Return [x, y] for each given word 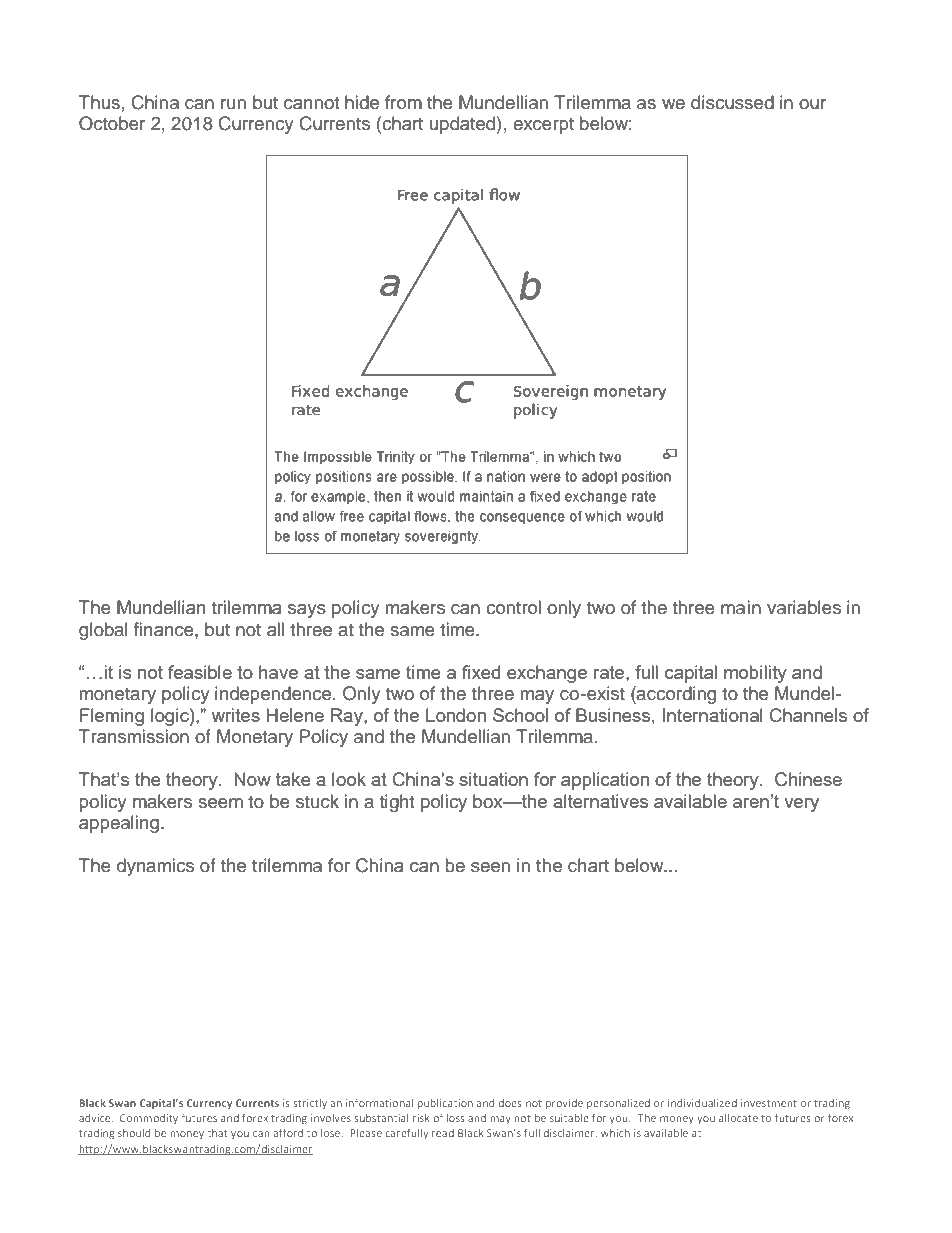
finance [165, 629]
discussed [732, 102]
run [233, 104]
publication [445, 1104]
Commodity [149, 1119]
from [403, 102]
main [741, 607]
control [513, 607]
